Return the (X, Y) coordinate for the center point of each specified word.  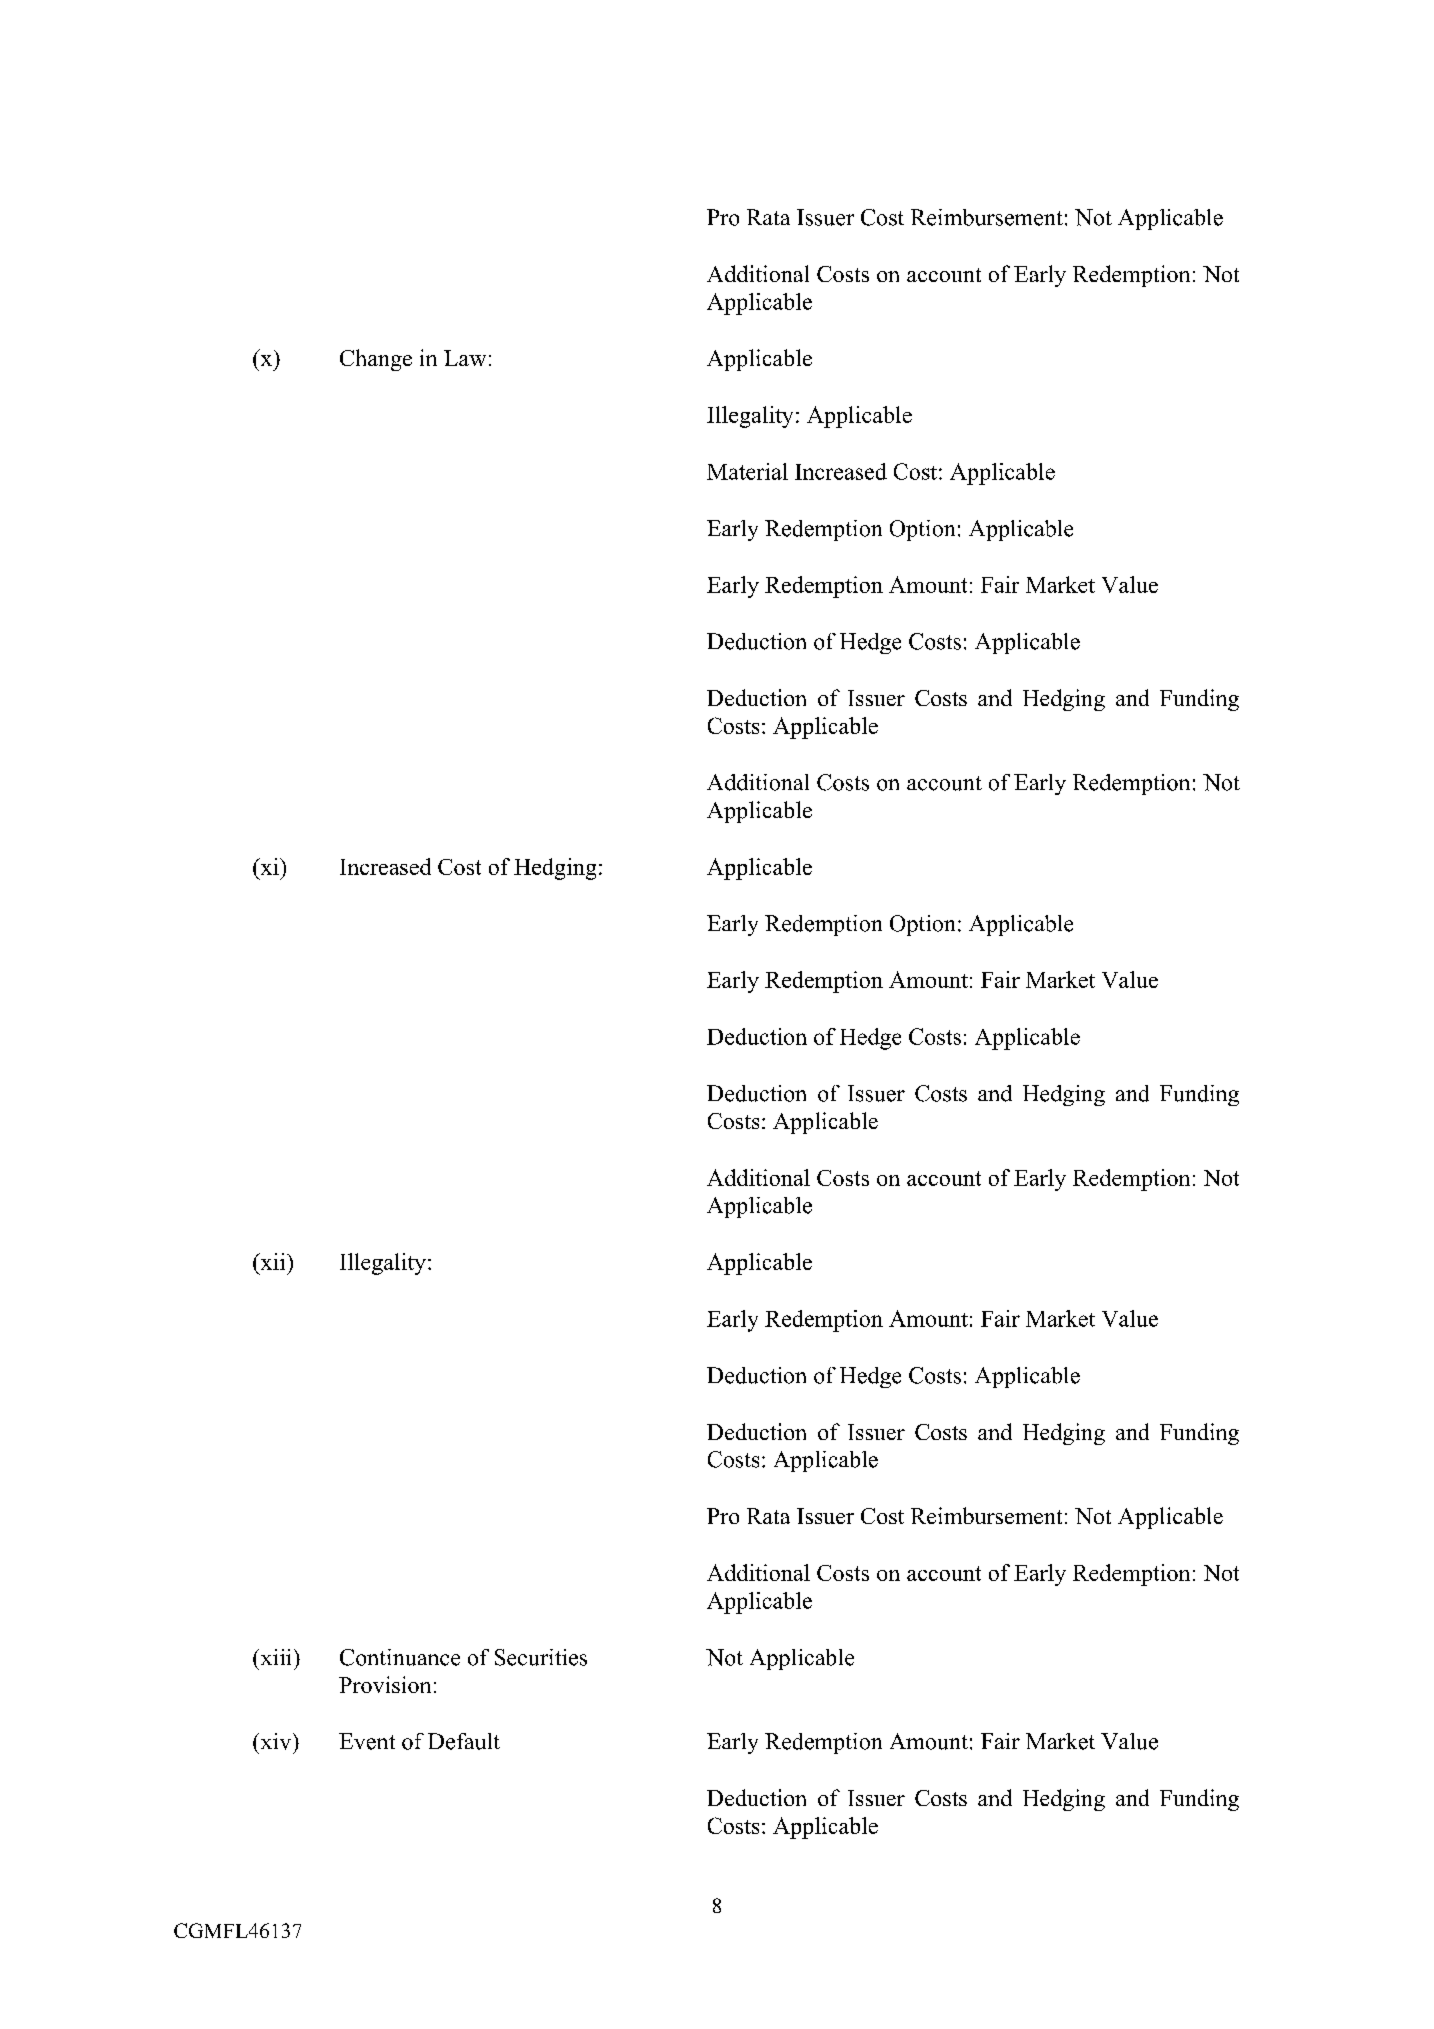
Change (376, 360)
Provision (385, 1684)
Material (747, 471)
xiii (274, 1657)
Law (465, 358)
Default (464, 1741)
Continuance (400, 1657)
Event (367, 1741)
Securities (541, 1657)
